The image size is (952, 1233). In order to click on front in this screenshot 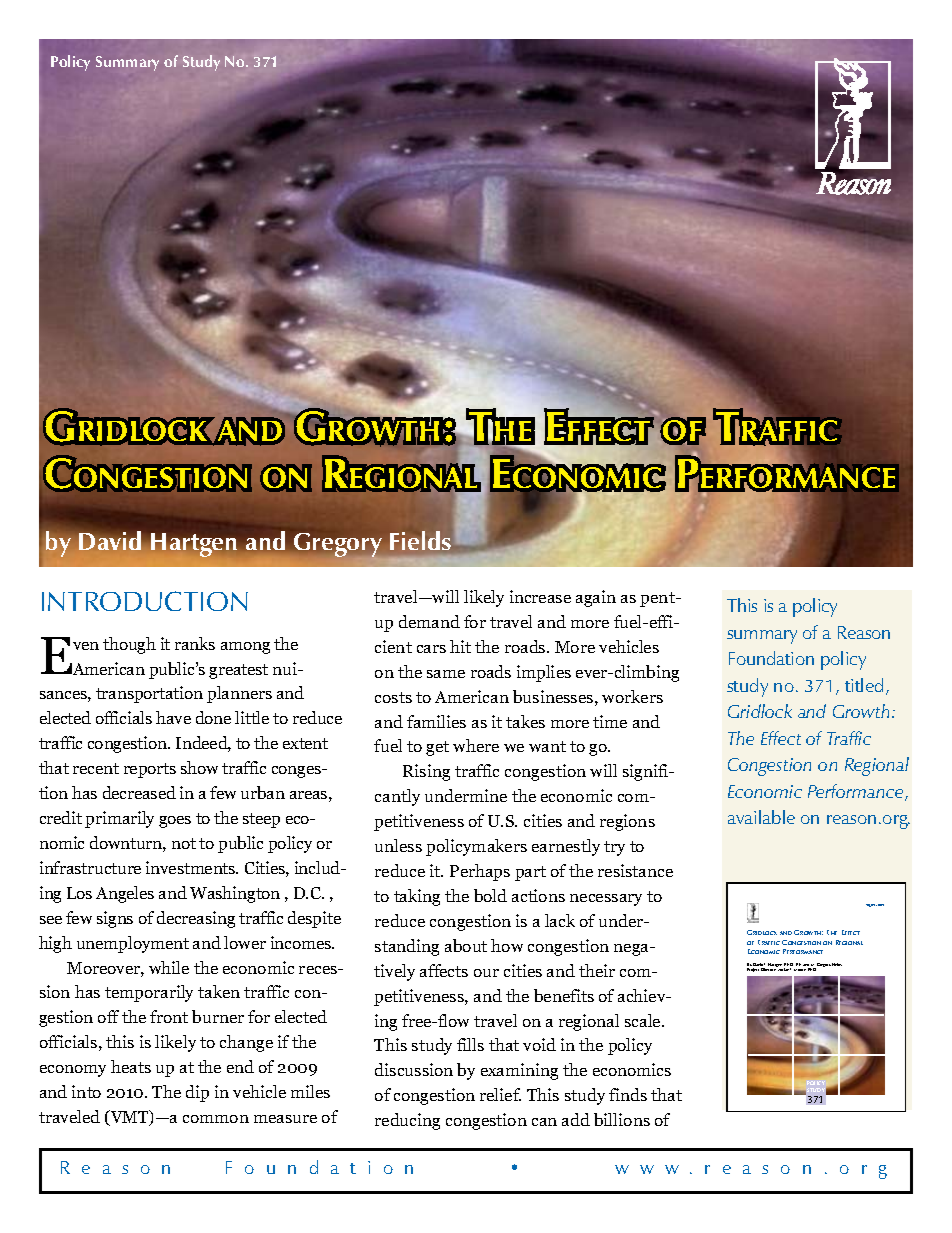, I will do `click(169, 1016)`.
